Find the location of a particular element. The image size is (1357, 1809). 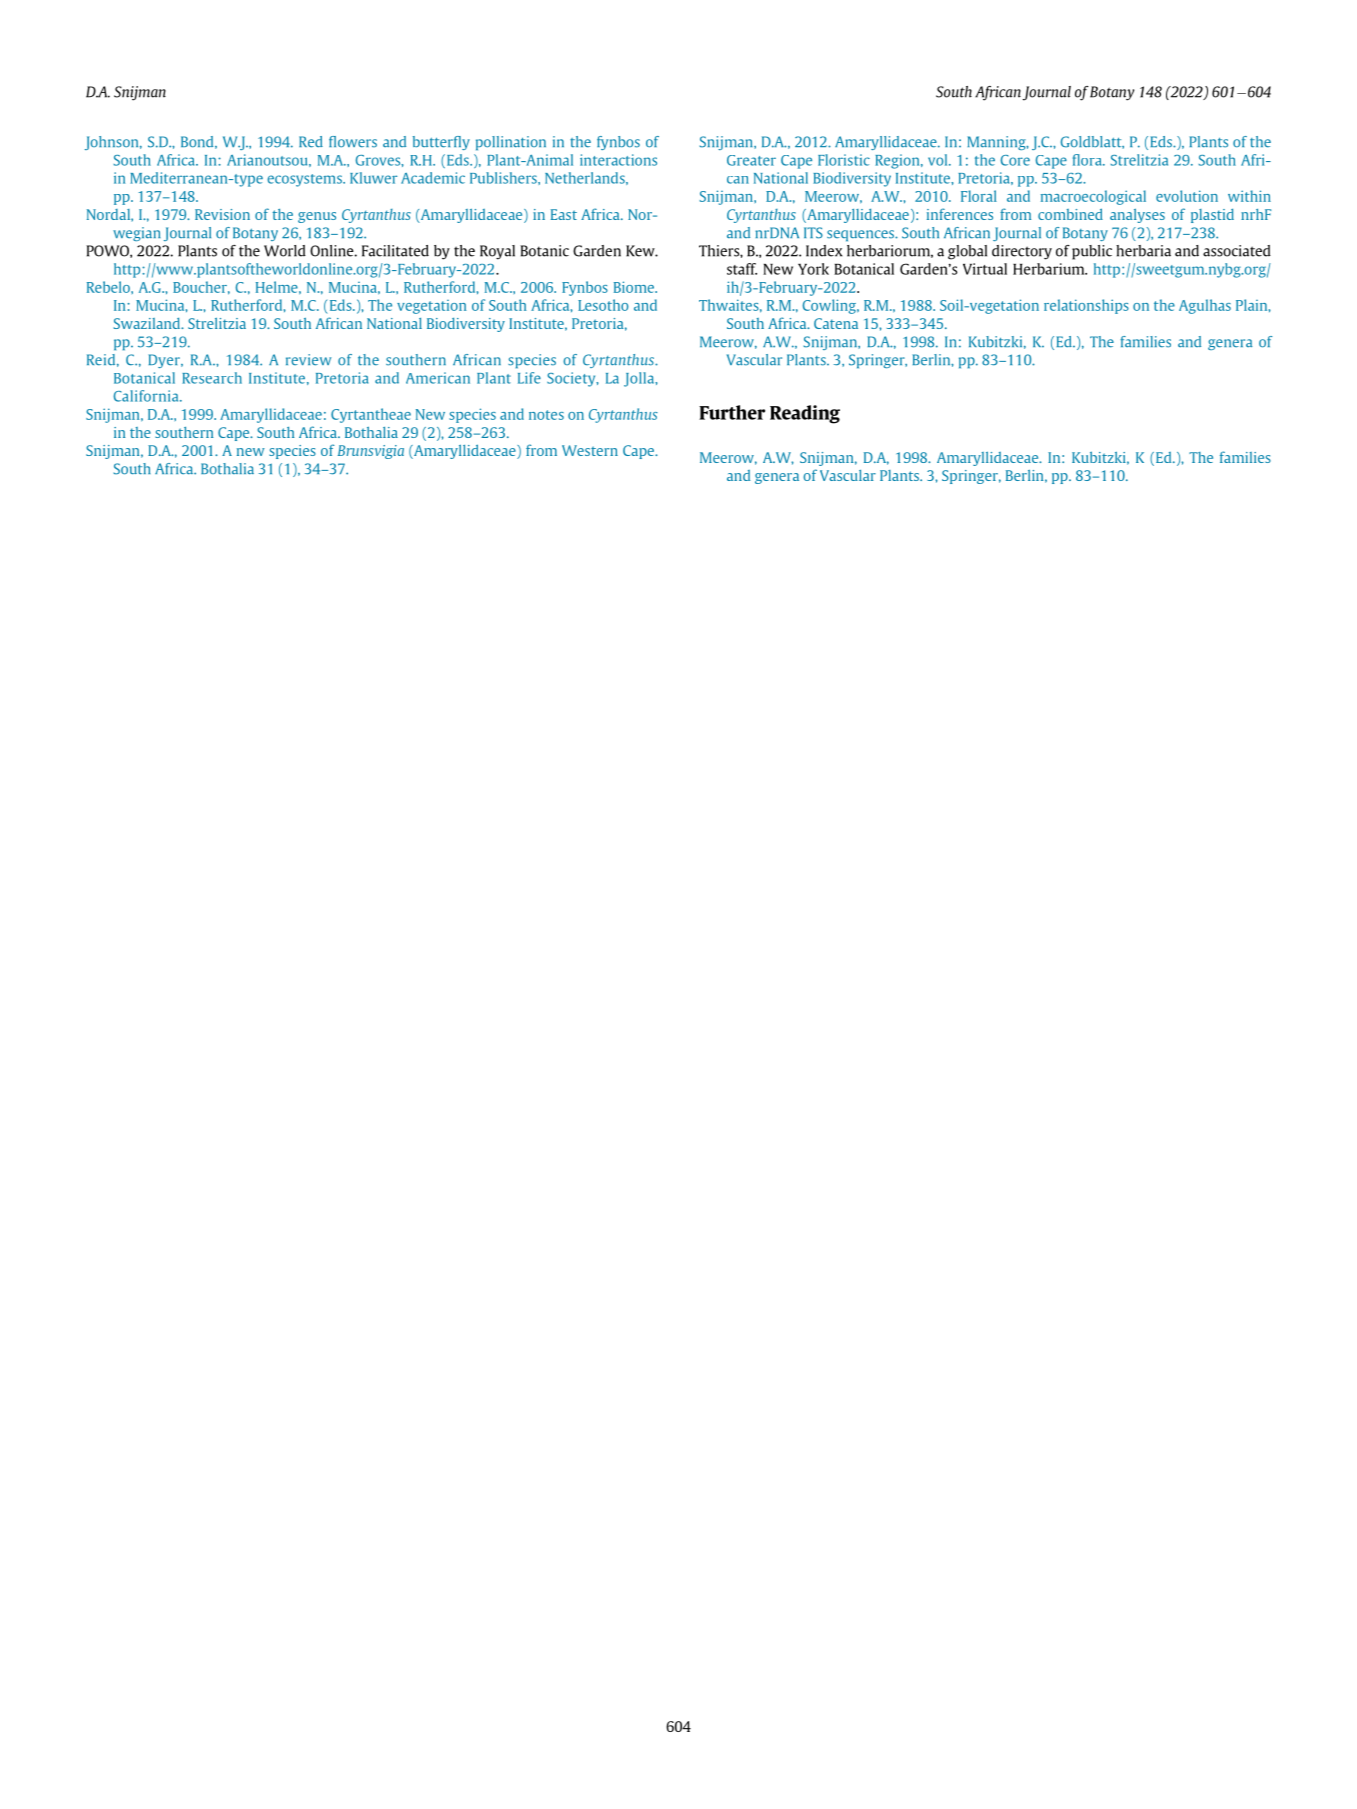

relationships is located at coordinates (1086, 306).
